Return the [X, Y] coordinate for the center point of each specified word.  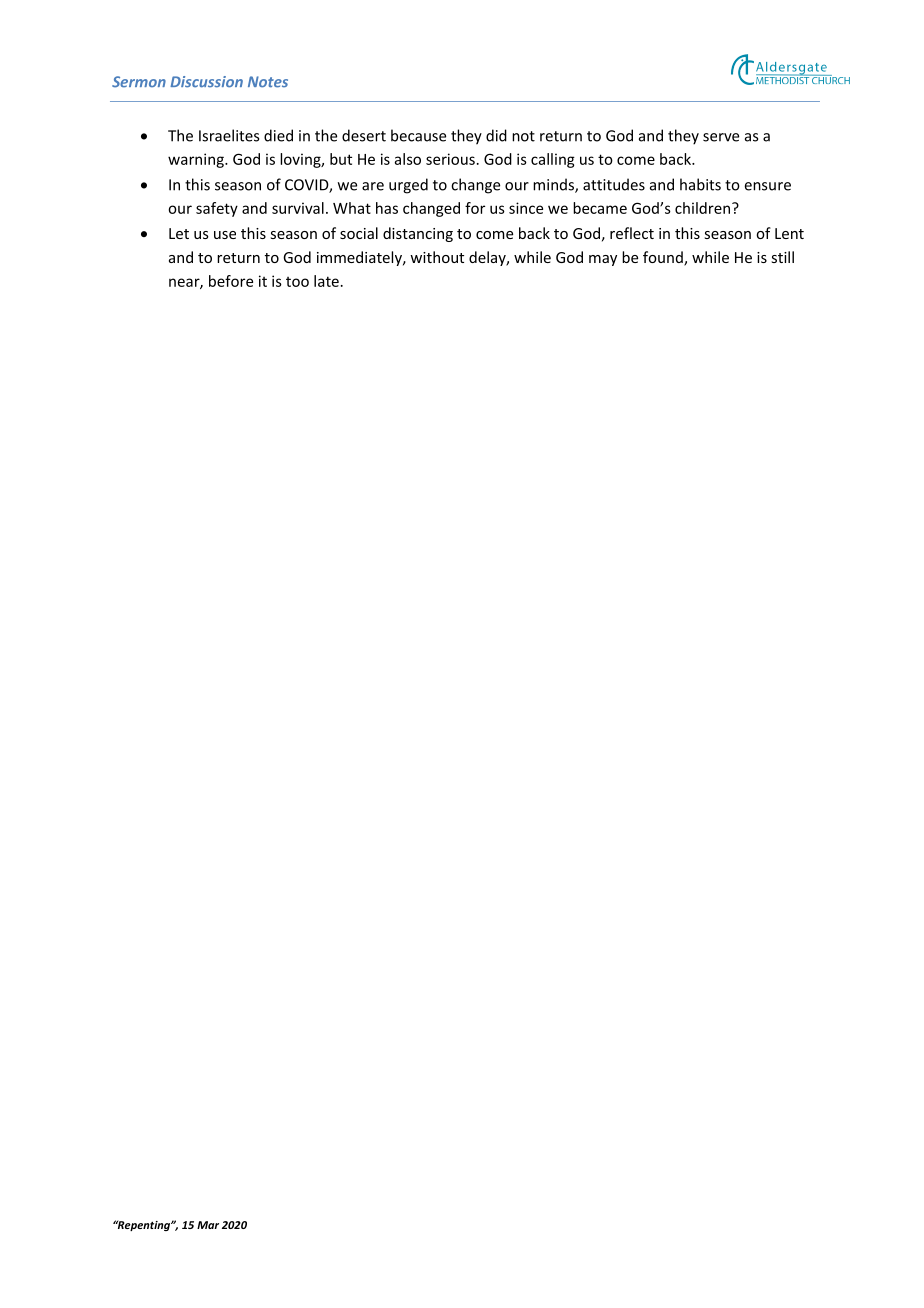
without [437, 257]
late [326, 281]
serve [721, 137]
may [603, 260]
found [664, 258]
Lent [789, 233]
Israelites [229, 135]
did [496, 135]
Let [179, 233]
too [297, 282]
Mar [208, 1225]
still [782, 257]
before [231, 281]
